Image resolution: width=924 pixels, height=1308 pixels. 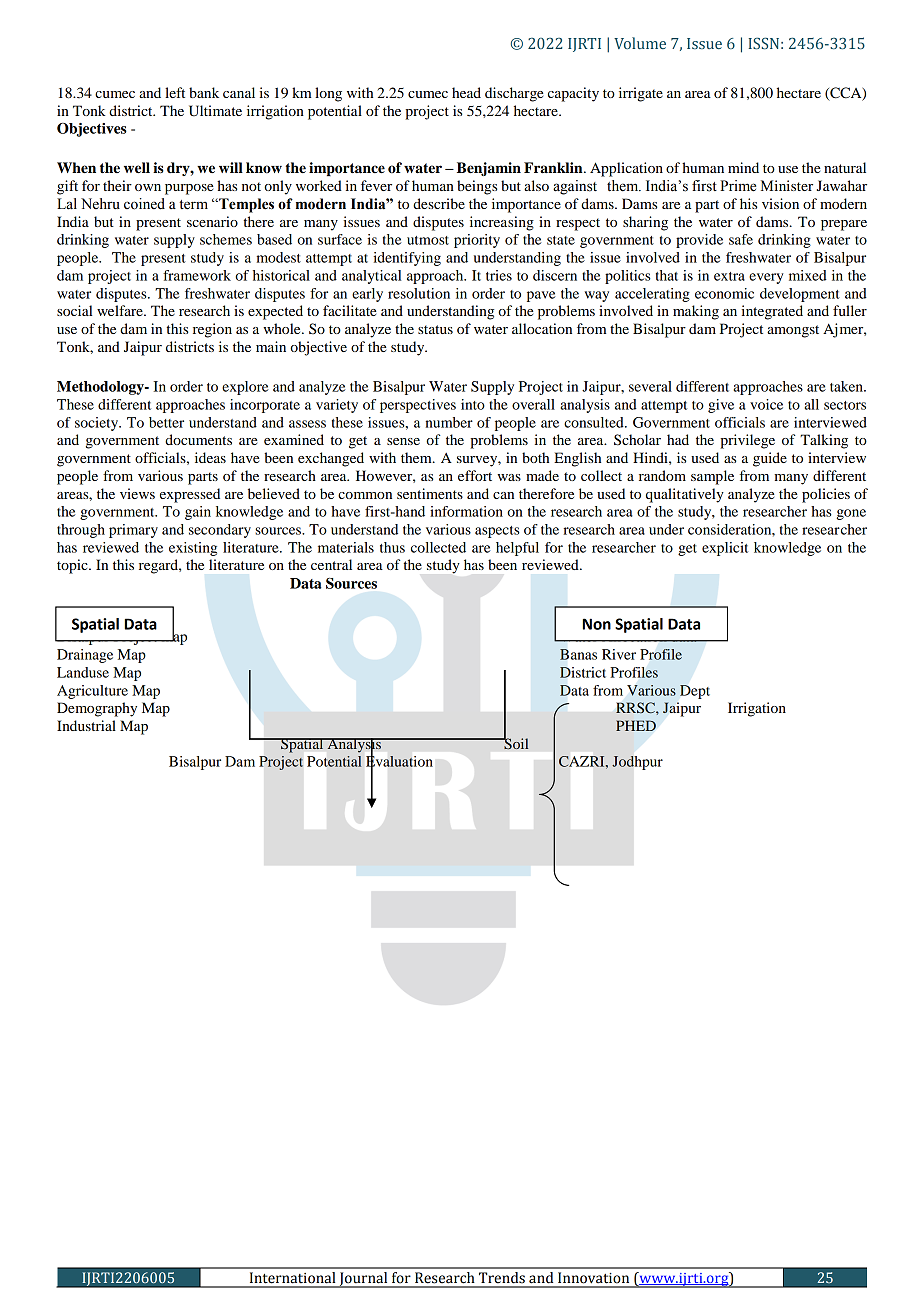 What do you see at coordinates (466, 92) in the page?
I see `head` at bounding box center [466, 92].
